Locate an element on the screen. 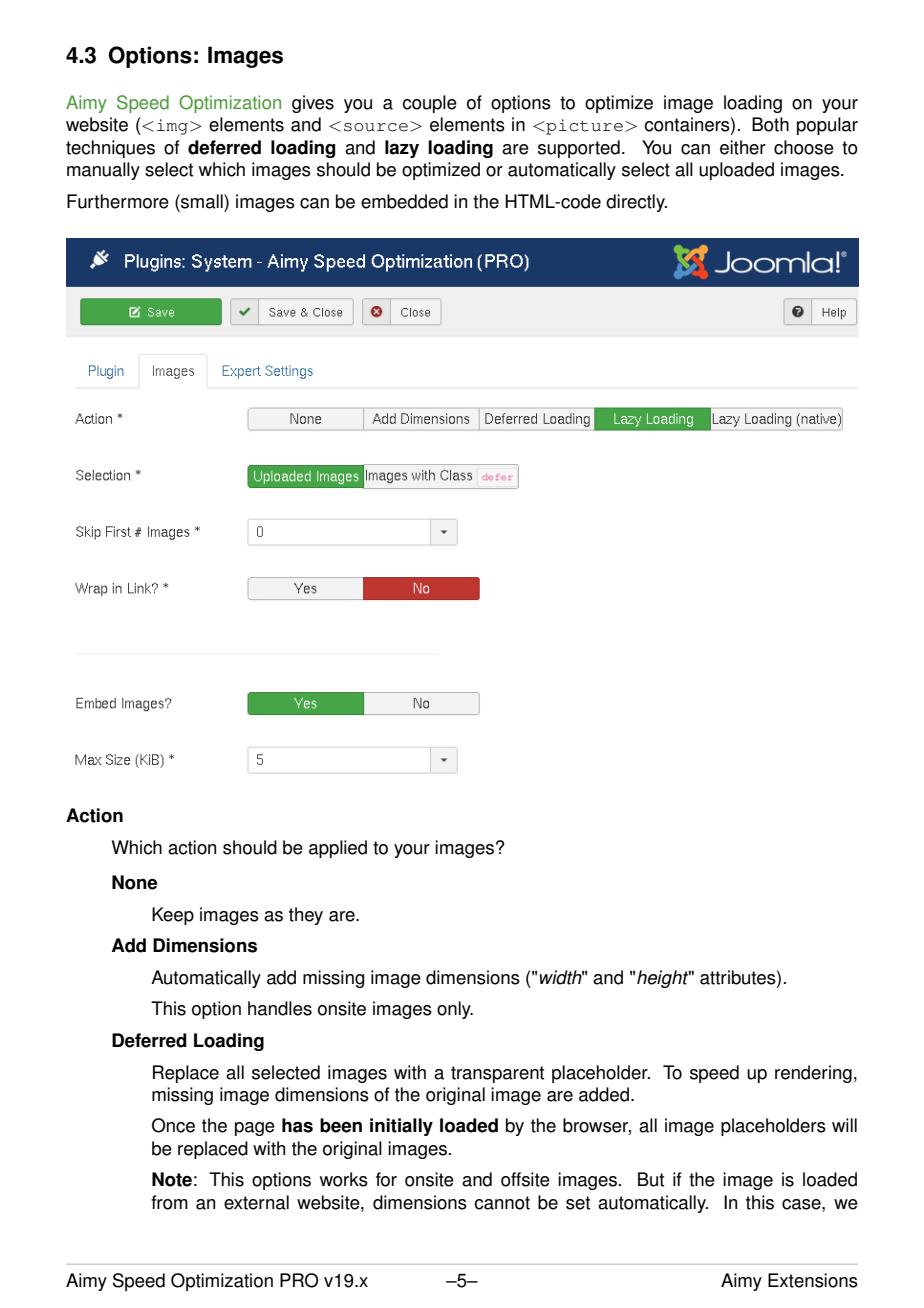  applied is located at coordinates (338, 849).
